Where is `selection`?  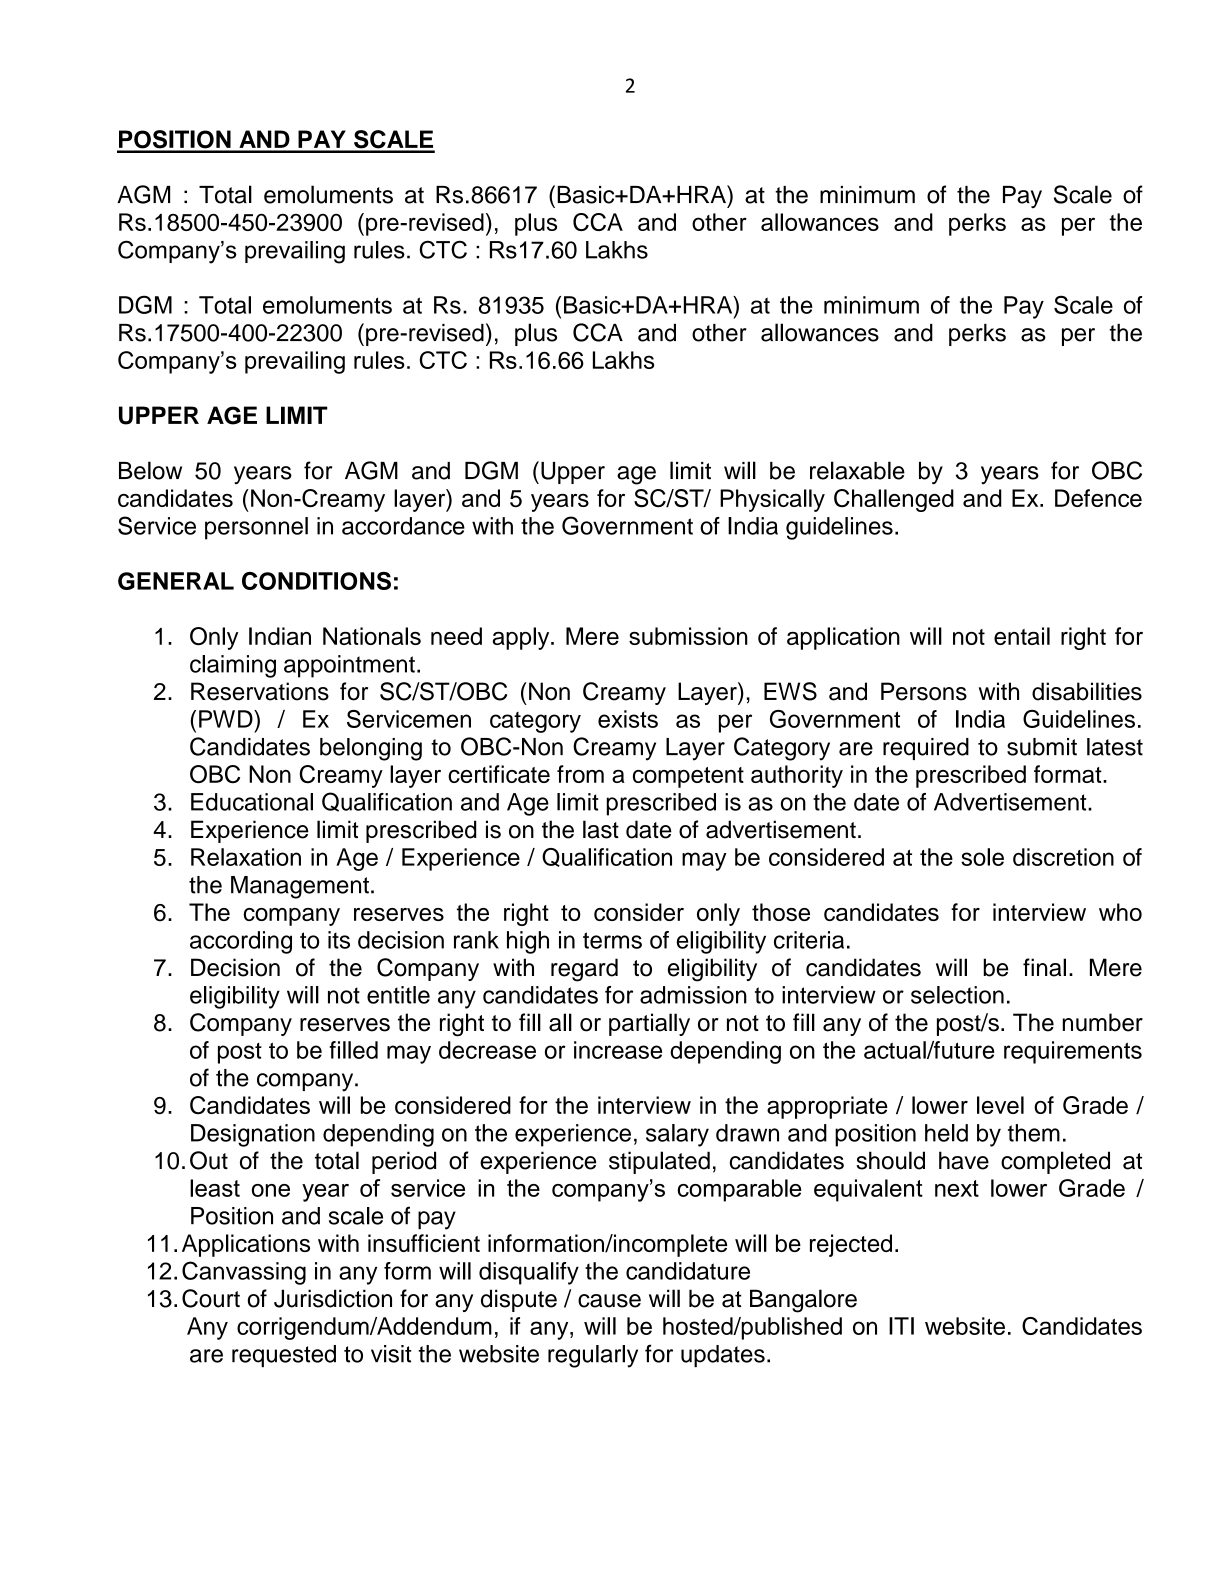 selection is located at coordinates (957, 995).
